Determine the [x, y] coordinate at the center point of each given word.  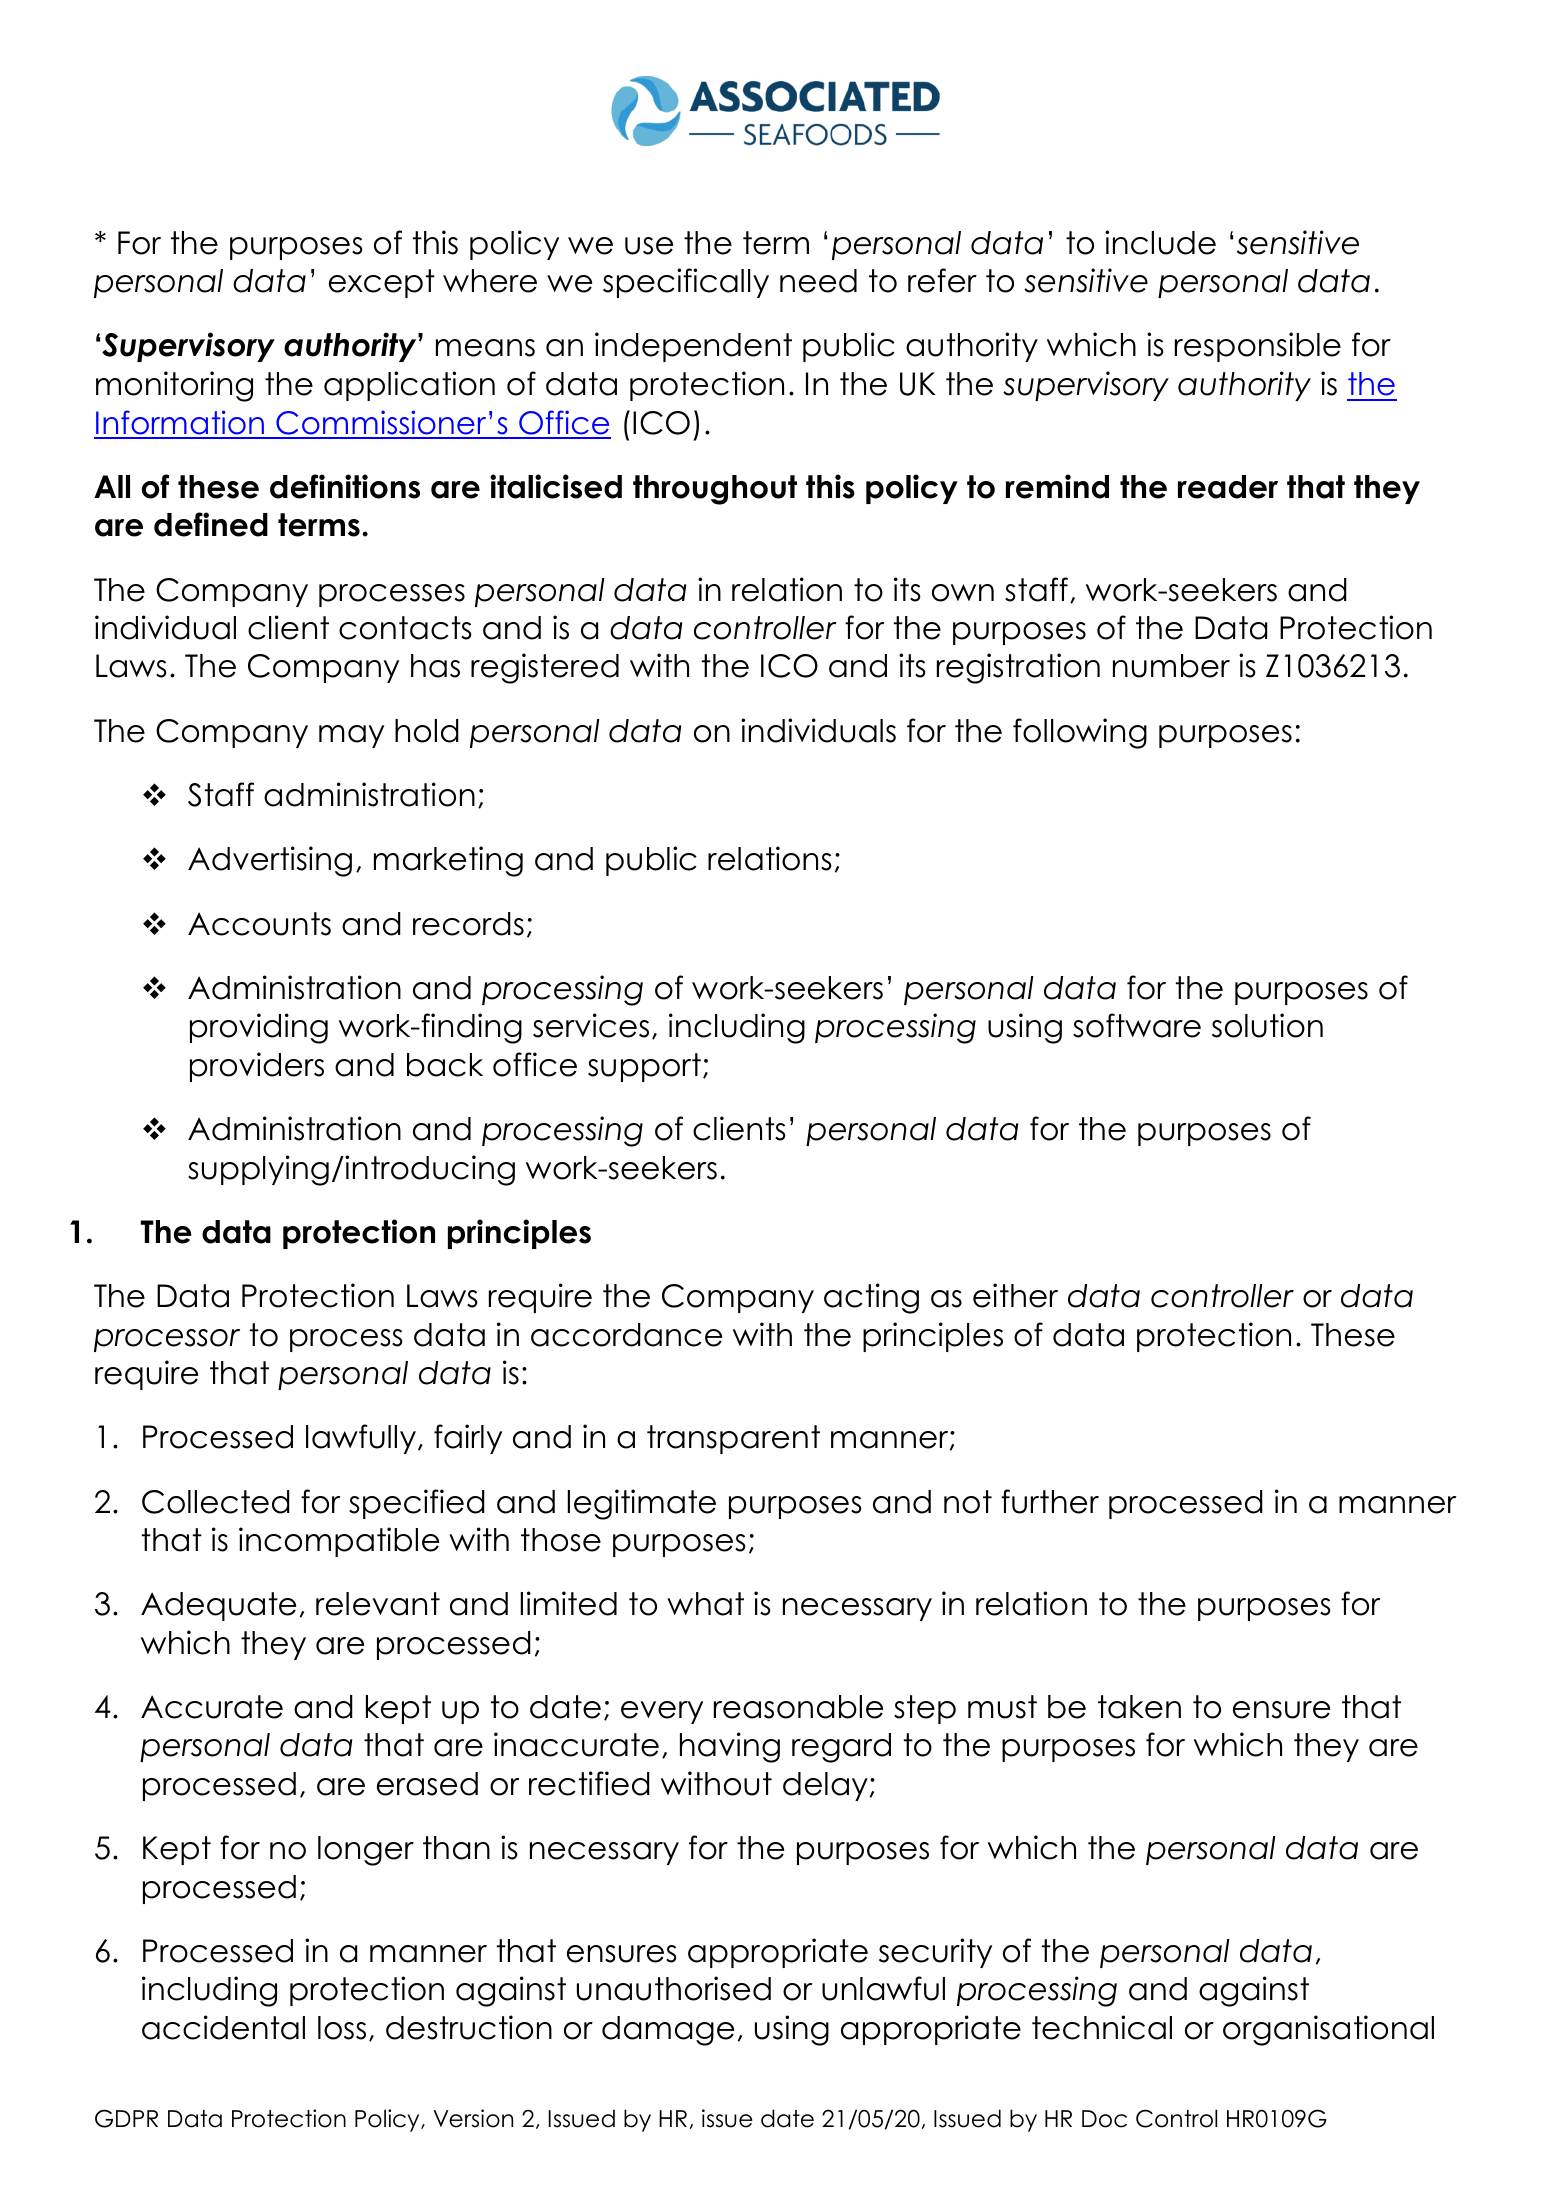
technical [1102, 2027]
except [382, 283]
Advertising [270, 861]
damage [668, 2031]
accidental [223, 2027]
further [1050, 1501]
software [1137, 1025]
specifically [686, 283]
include [1160, 242]
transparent [733, 1439]
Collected [216, 1502]
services [591, 1025]
